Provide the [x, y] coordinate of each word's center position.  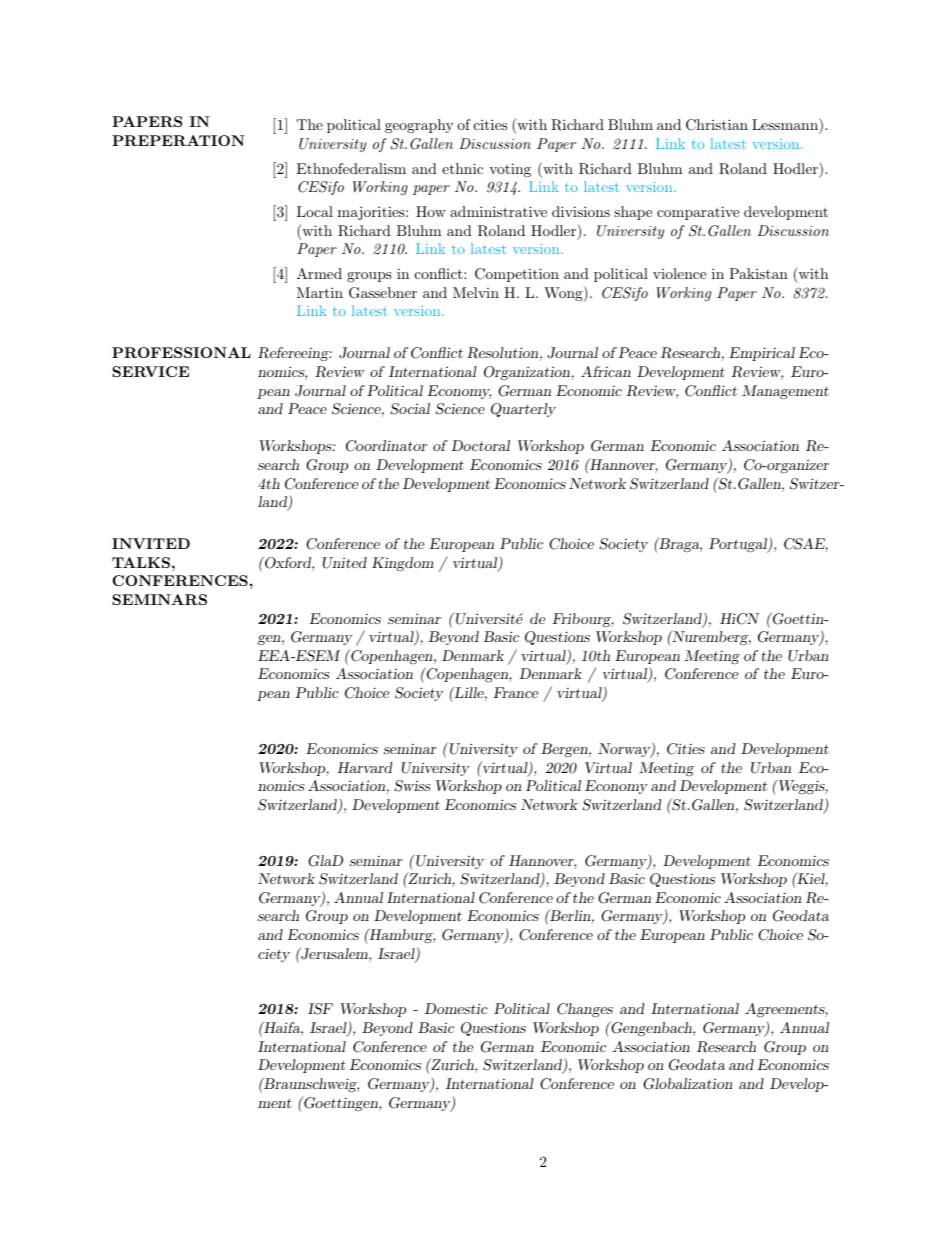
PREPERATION [178, 140]
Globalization [687, 1084]
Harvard [364, 767]
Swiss [412, 786]
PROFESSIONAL [181, 352]
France [515, 692]
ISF [320, 1009]
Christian [717, 125]
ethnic [462, 168]
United [344, 563]
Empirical [762, 354]
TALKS [141, 562]
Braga [679, 544]
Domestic [456, 1008]
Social [410, 409]
